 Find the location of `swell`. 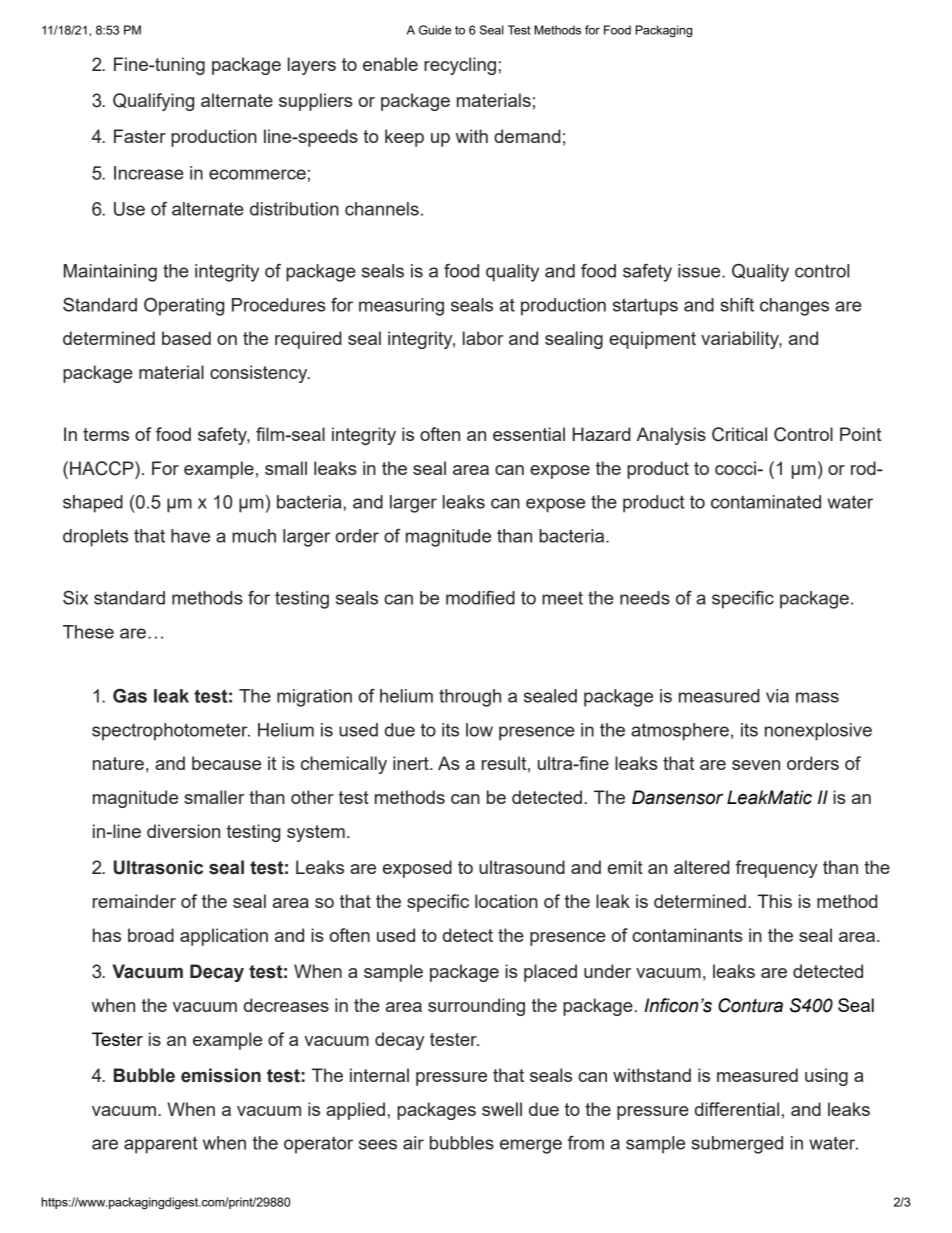

swell is located at coordinates (502, 1109).
